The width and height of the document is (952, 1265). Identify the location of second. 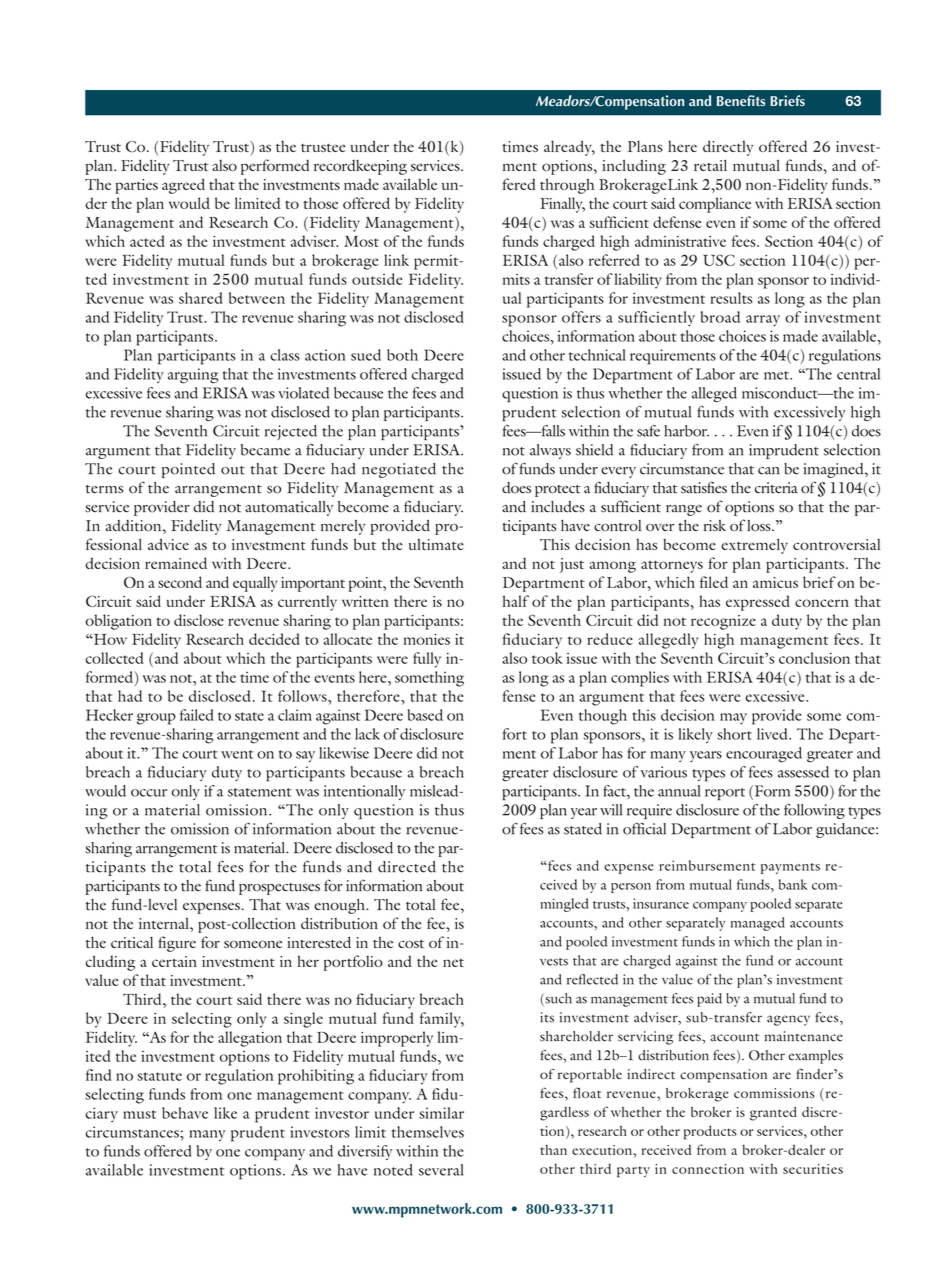
(180, 582).
